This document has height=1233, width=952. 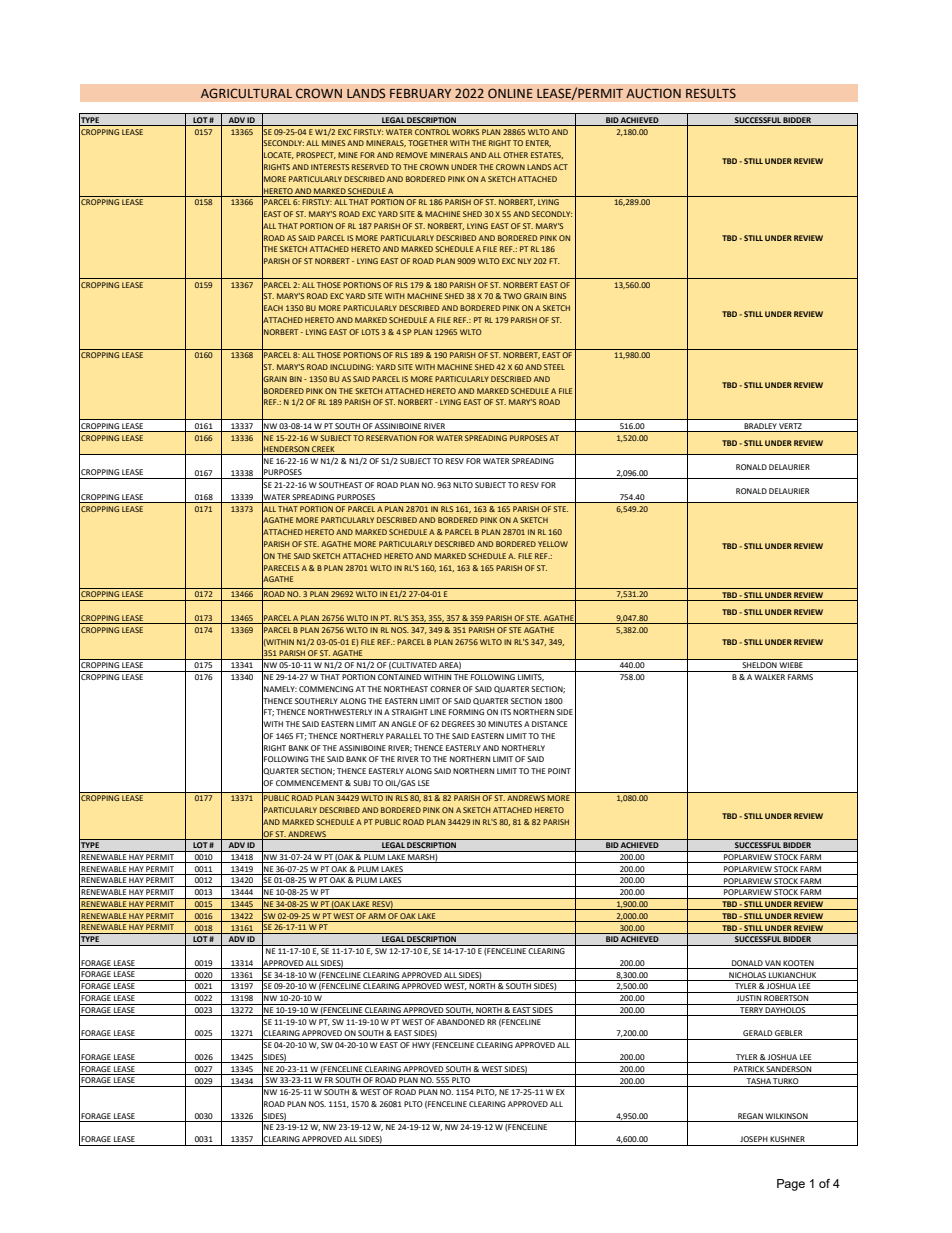 What do you see at coordinates (711, 93) in the document?
I see `RESULTS` at bounding box center [711, 93].
